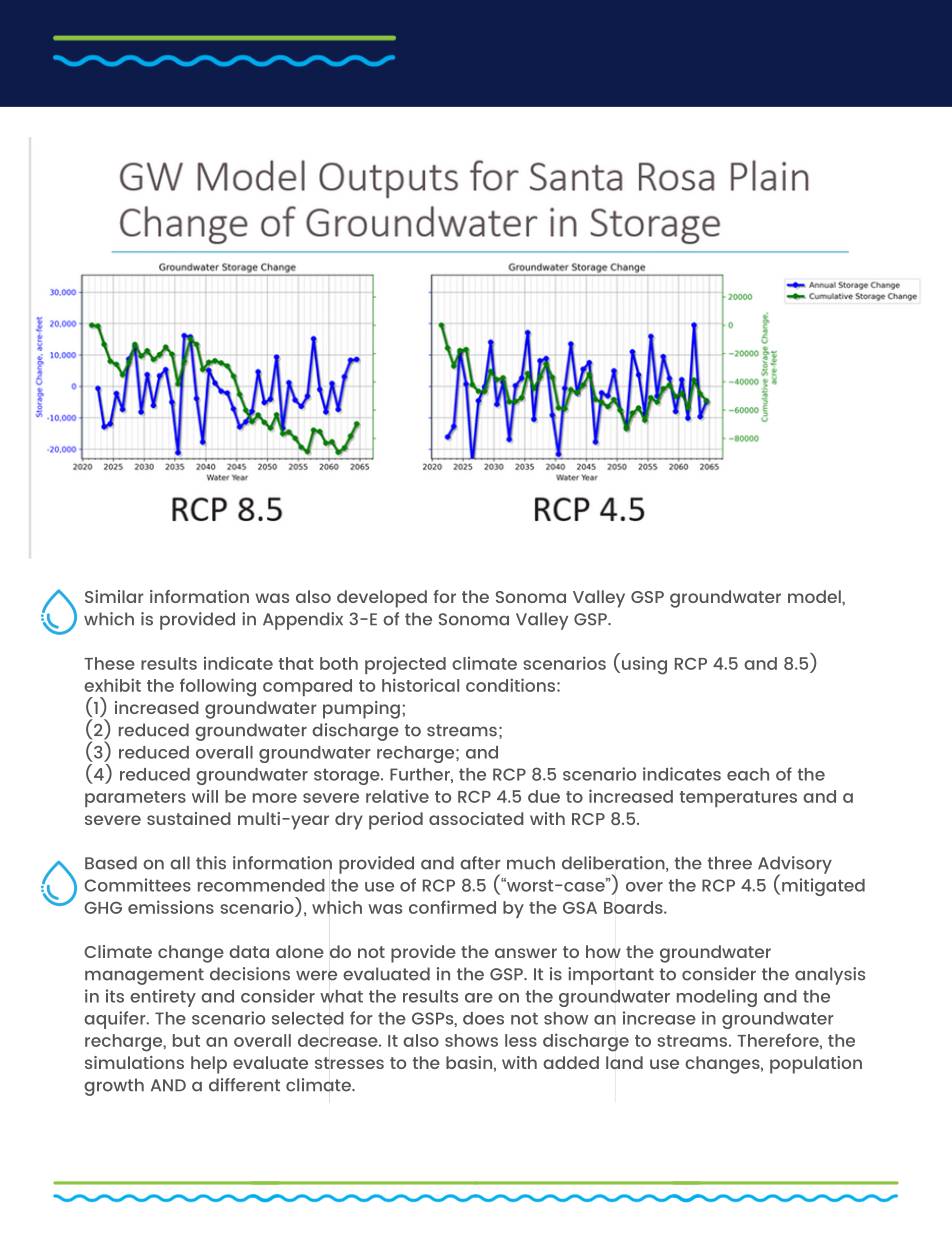 The height and width of the screenshot is (1233, 952). I want to click on Similar, so click(114, 596).
